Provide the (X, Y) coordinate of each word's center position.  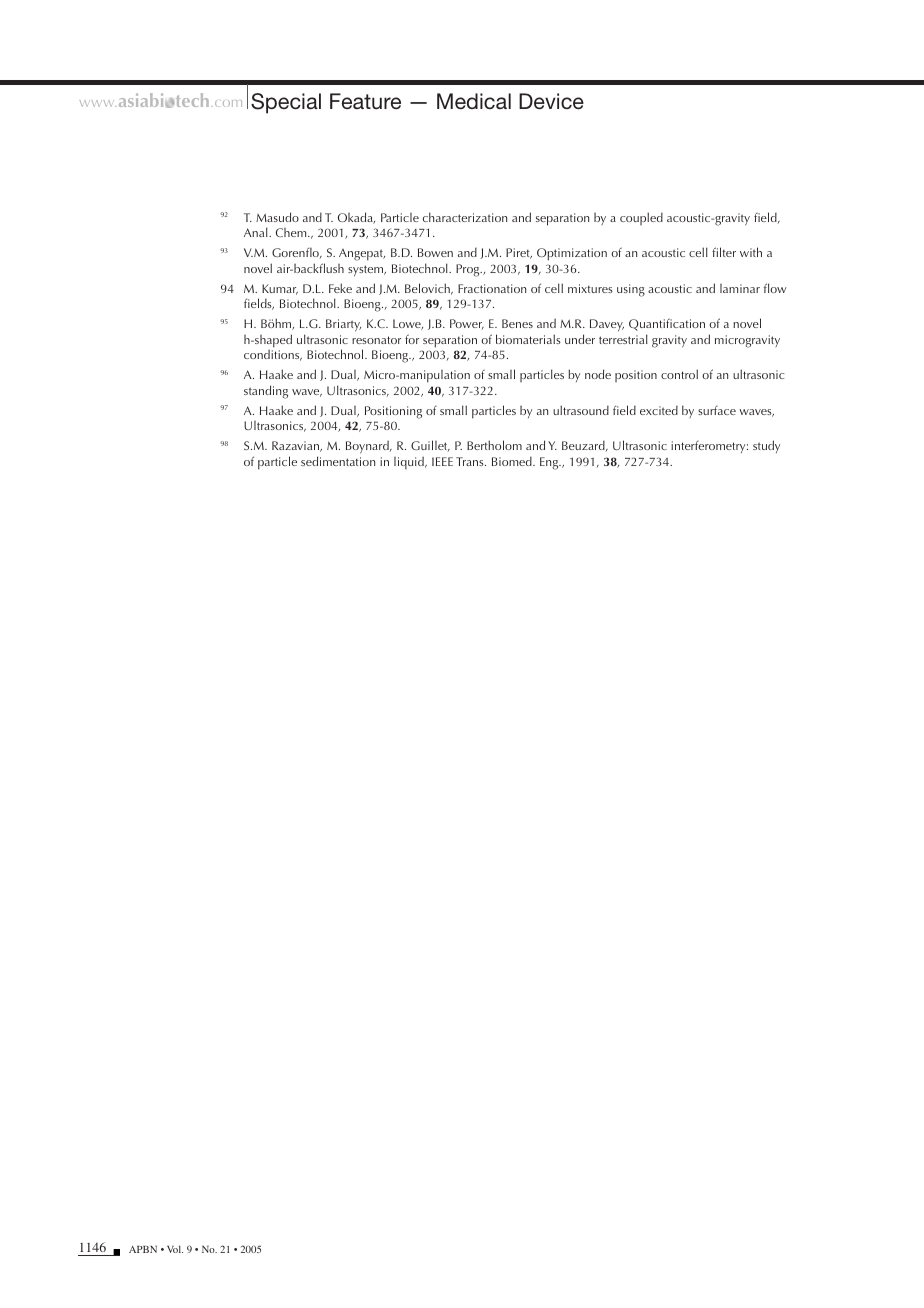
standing (266, 392)
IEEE (442, 461)
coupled (641, 218)
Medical (474, 101)
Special (286, 103)
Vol (175, 1249)
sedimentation (338, 461)
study (766, 446)
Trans (471, 461)
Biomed (513, 461)
